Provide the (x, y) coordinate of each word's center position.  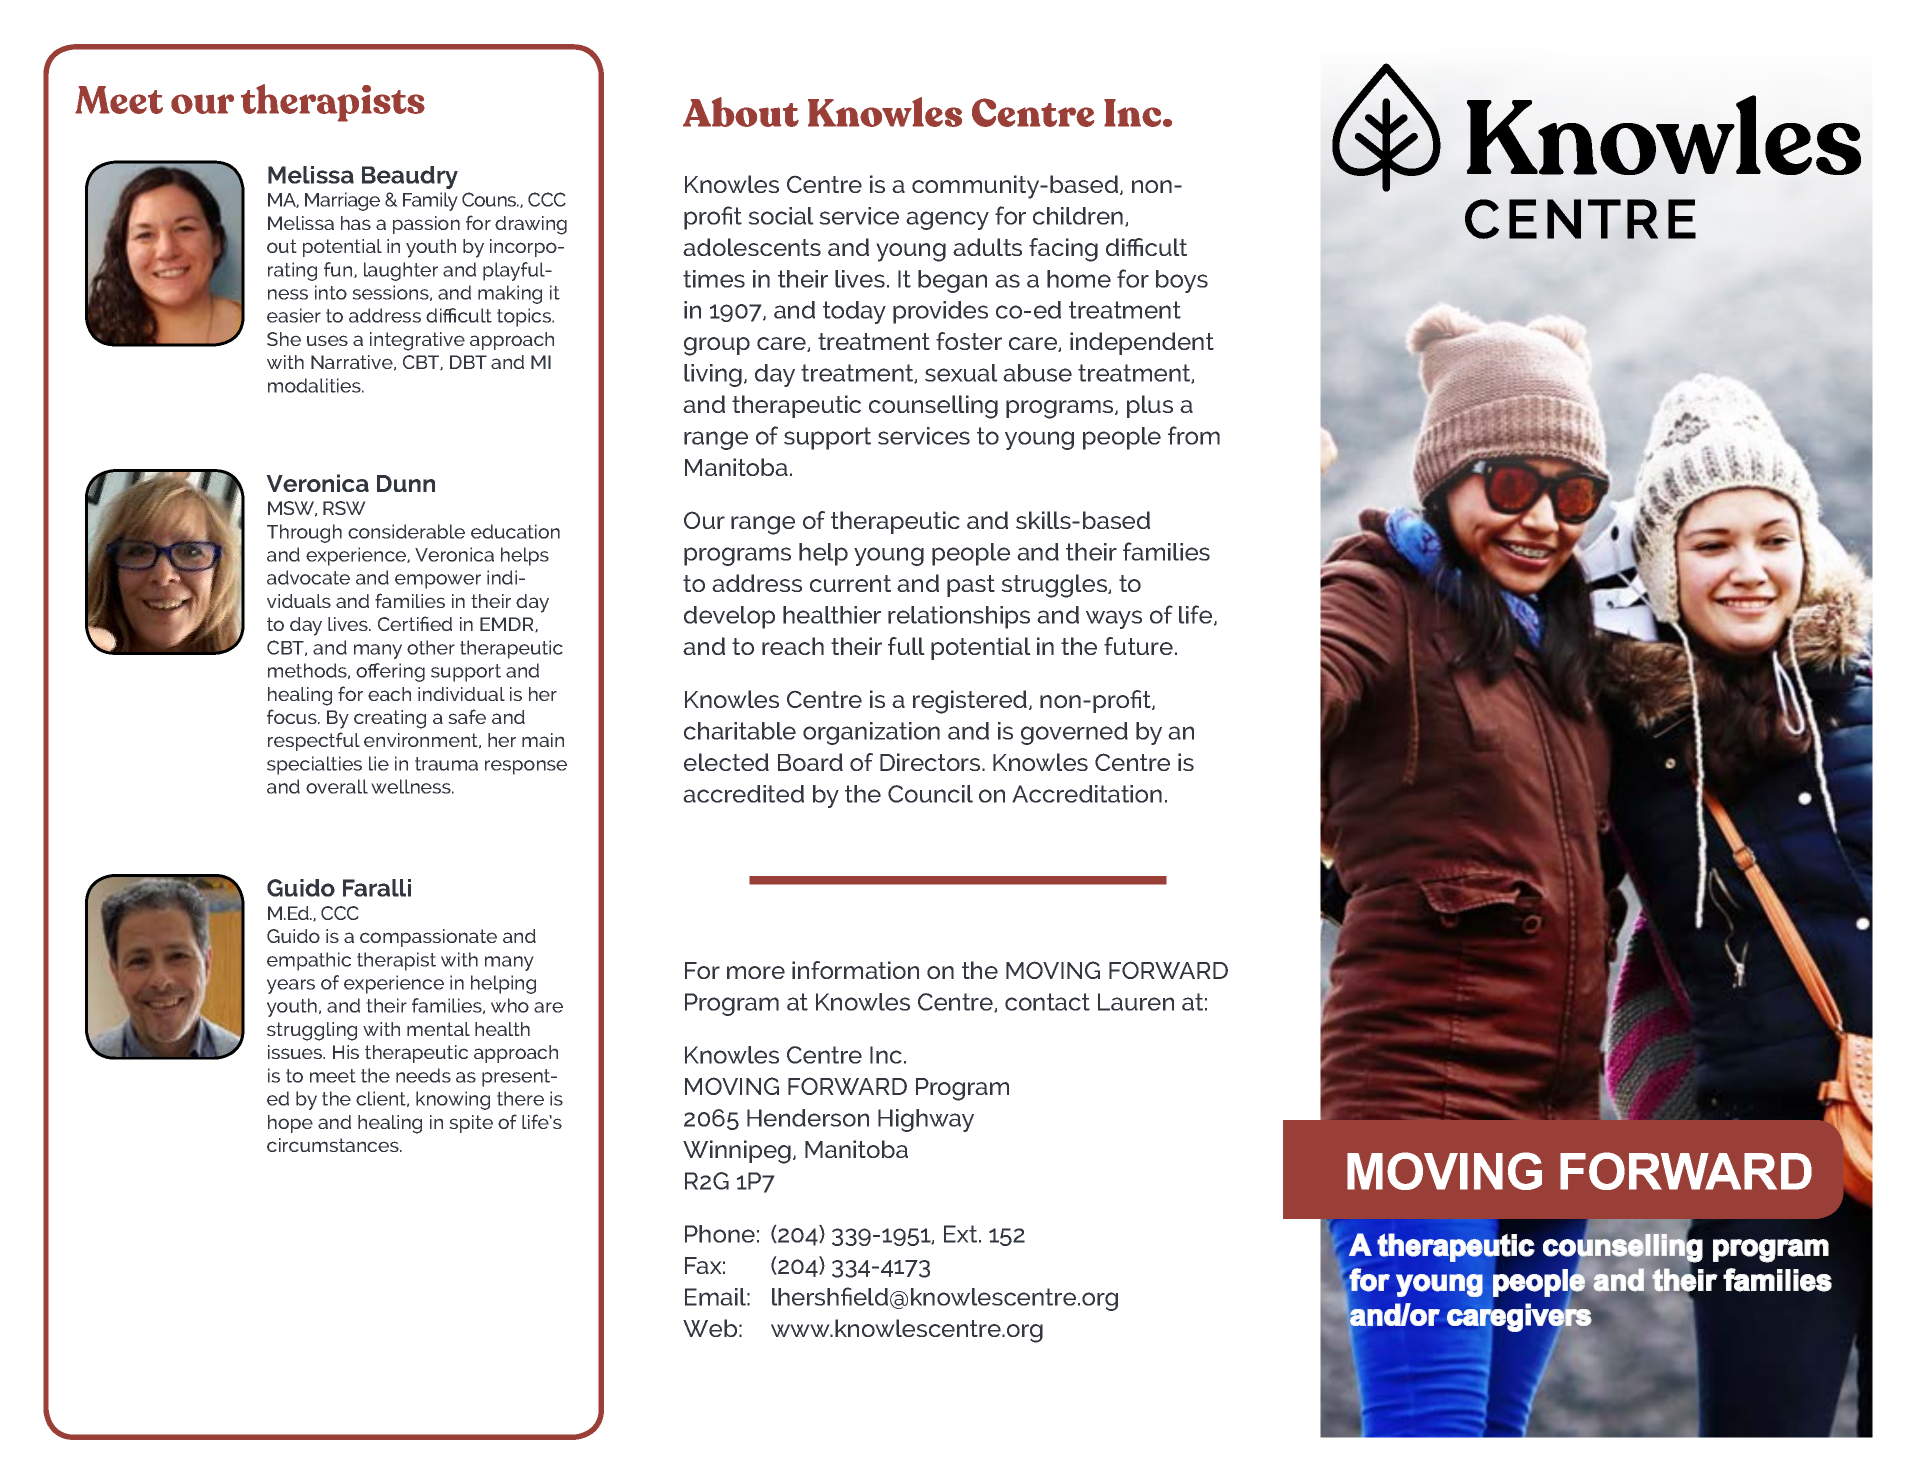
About (741, 112)
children (1078, 216)
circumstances (334, 1145)
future (1138, 646)
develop (729, 617)
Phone (720, 1234)
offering (390, 672)
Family (430, 201)
